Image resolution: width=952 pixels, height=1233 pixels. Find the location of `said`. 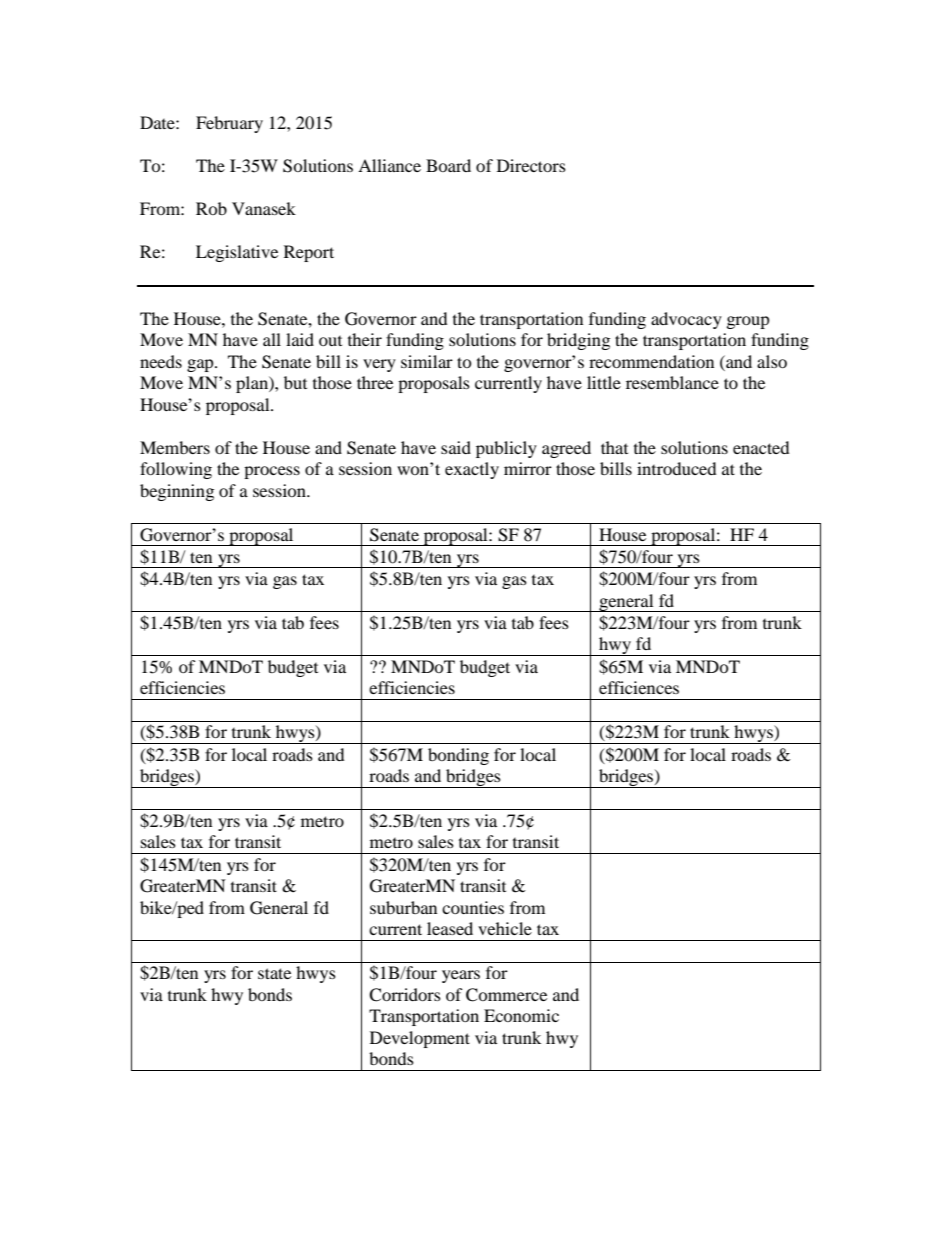

said is located at coordinates (456, 447).
